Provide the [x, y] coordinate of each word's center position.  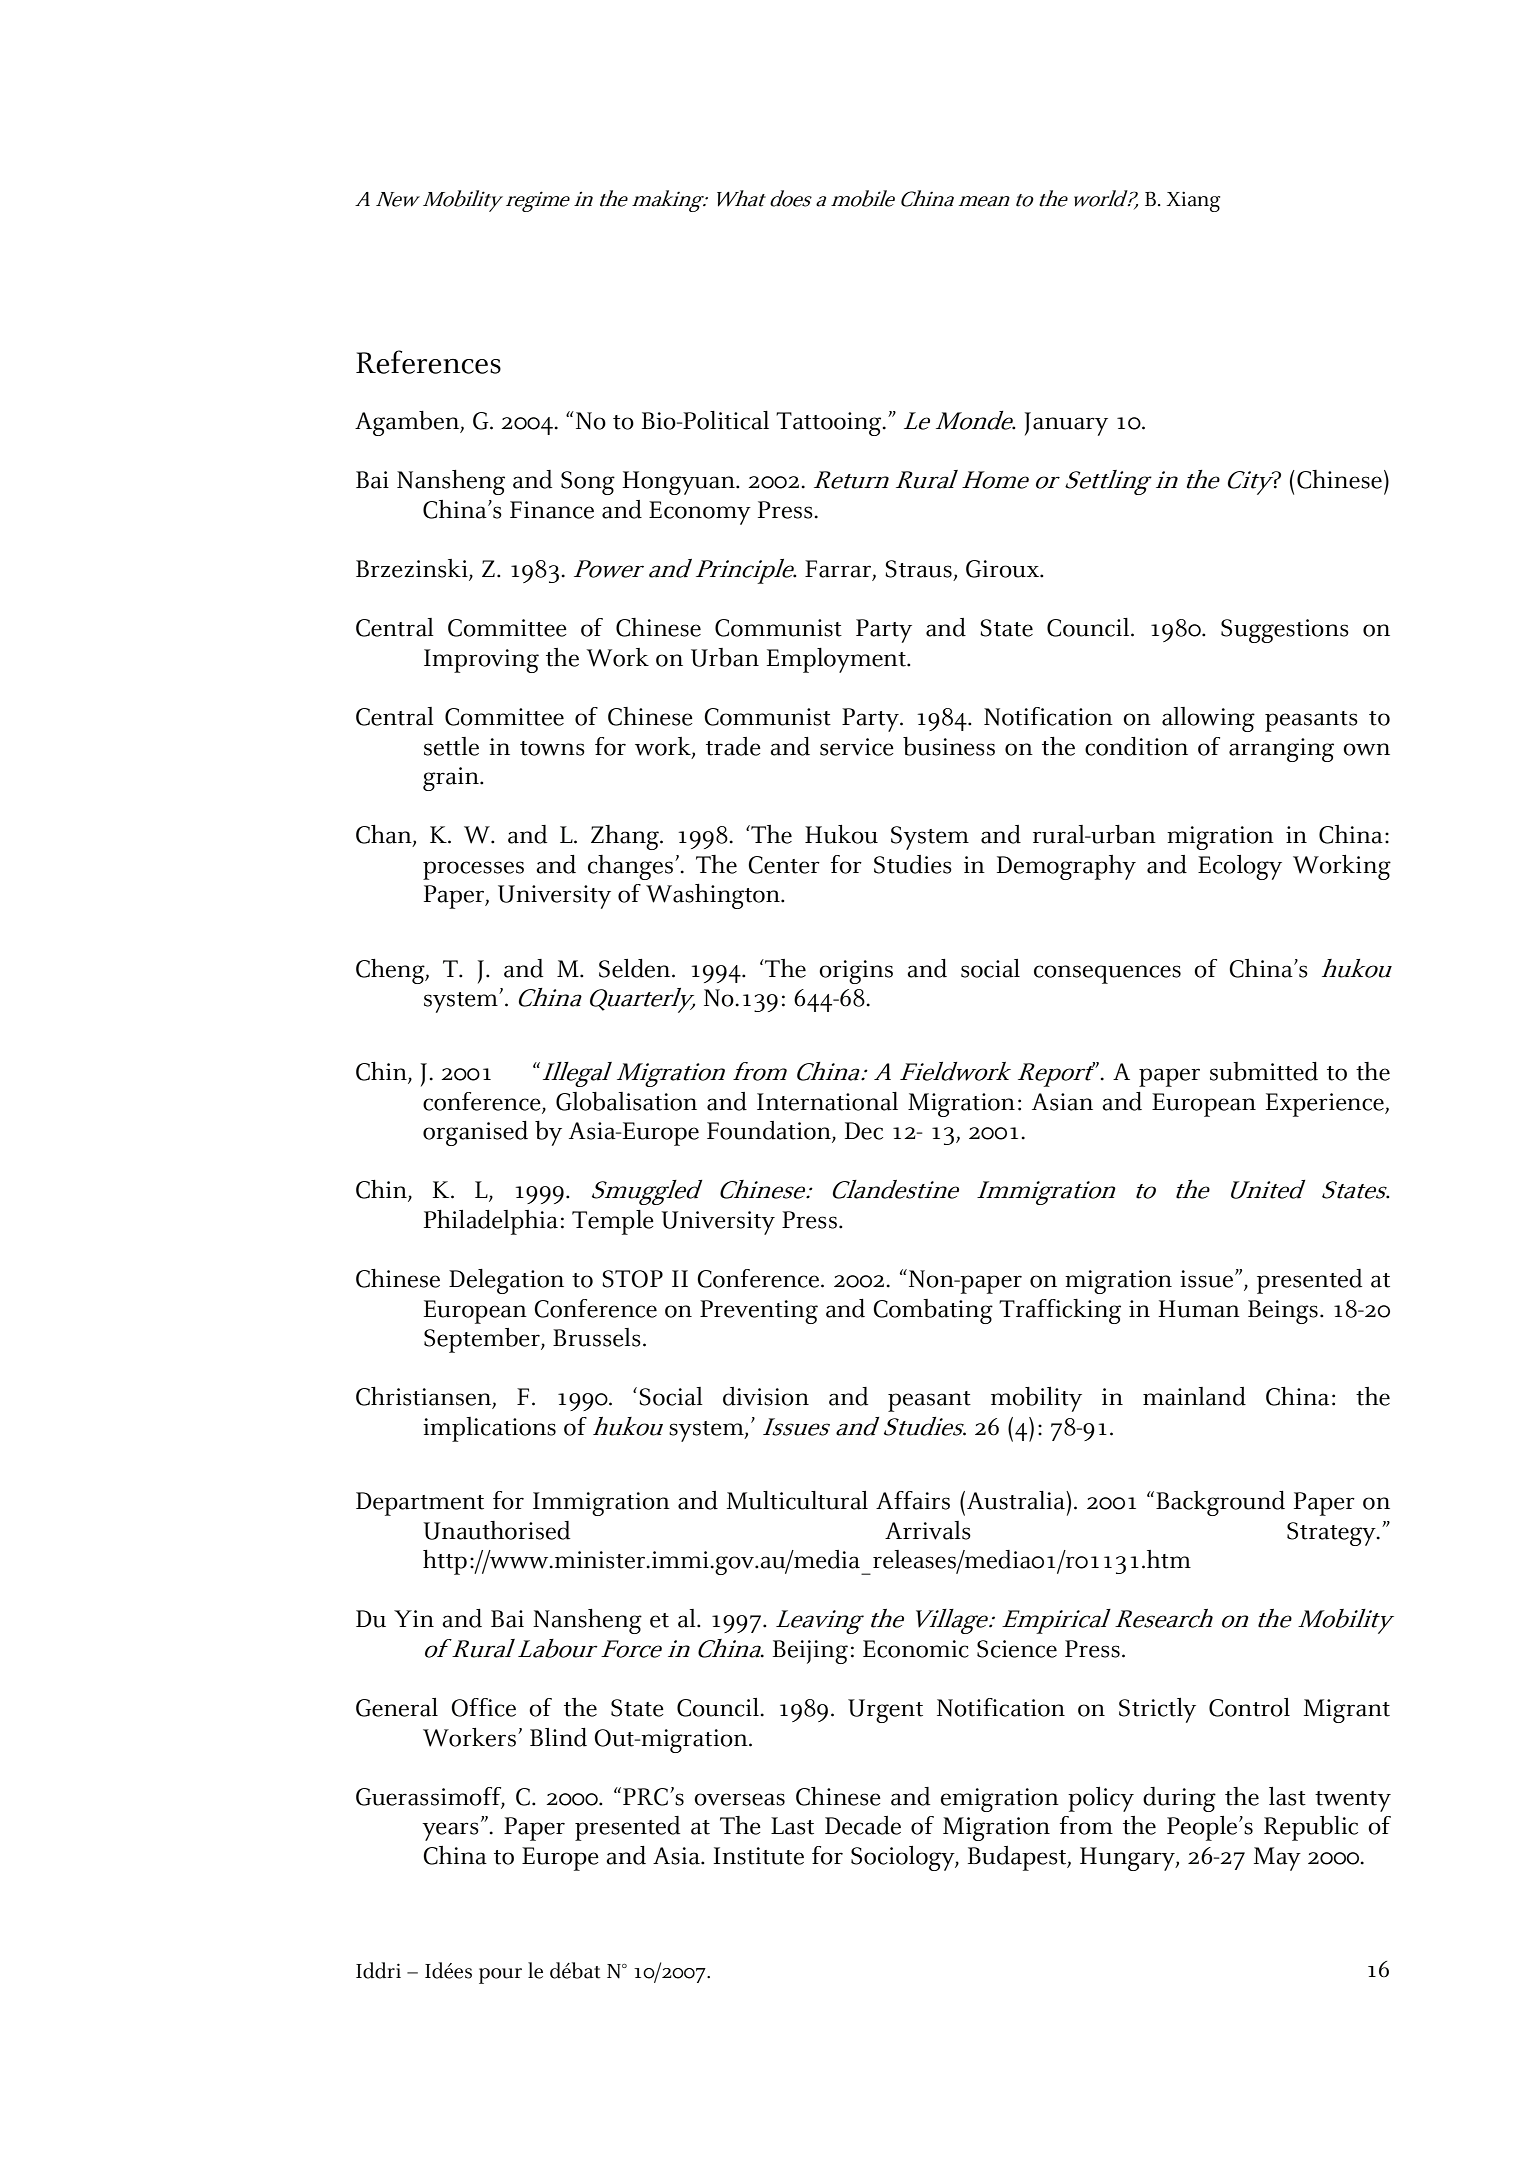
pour [500, 1976]
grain [452, 779]
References [428, 362]
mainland [1194, 1396]
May [1277, 1859]
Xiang [1193, 201]
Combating [933, 1311]
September [483, 1340]
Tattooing [830, 424]
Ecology [1240, 867]
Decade [863, 1825]
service [857, 747]
